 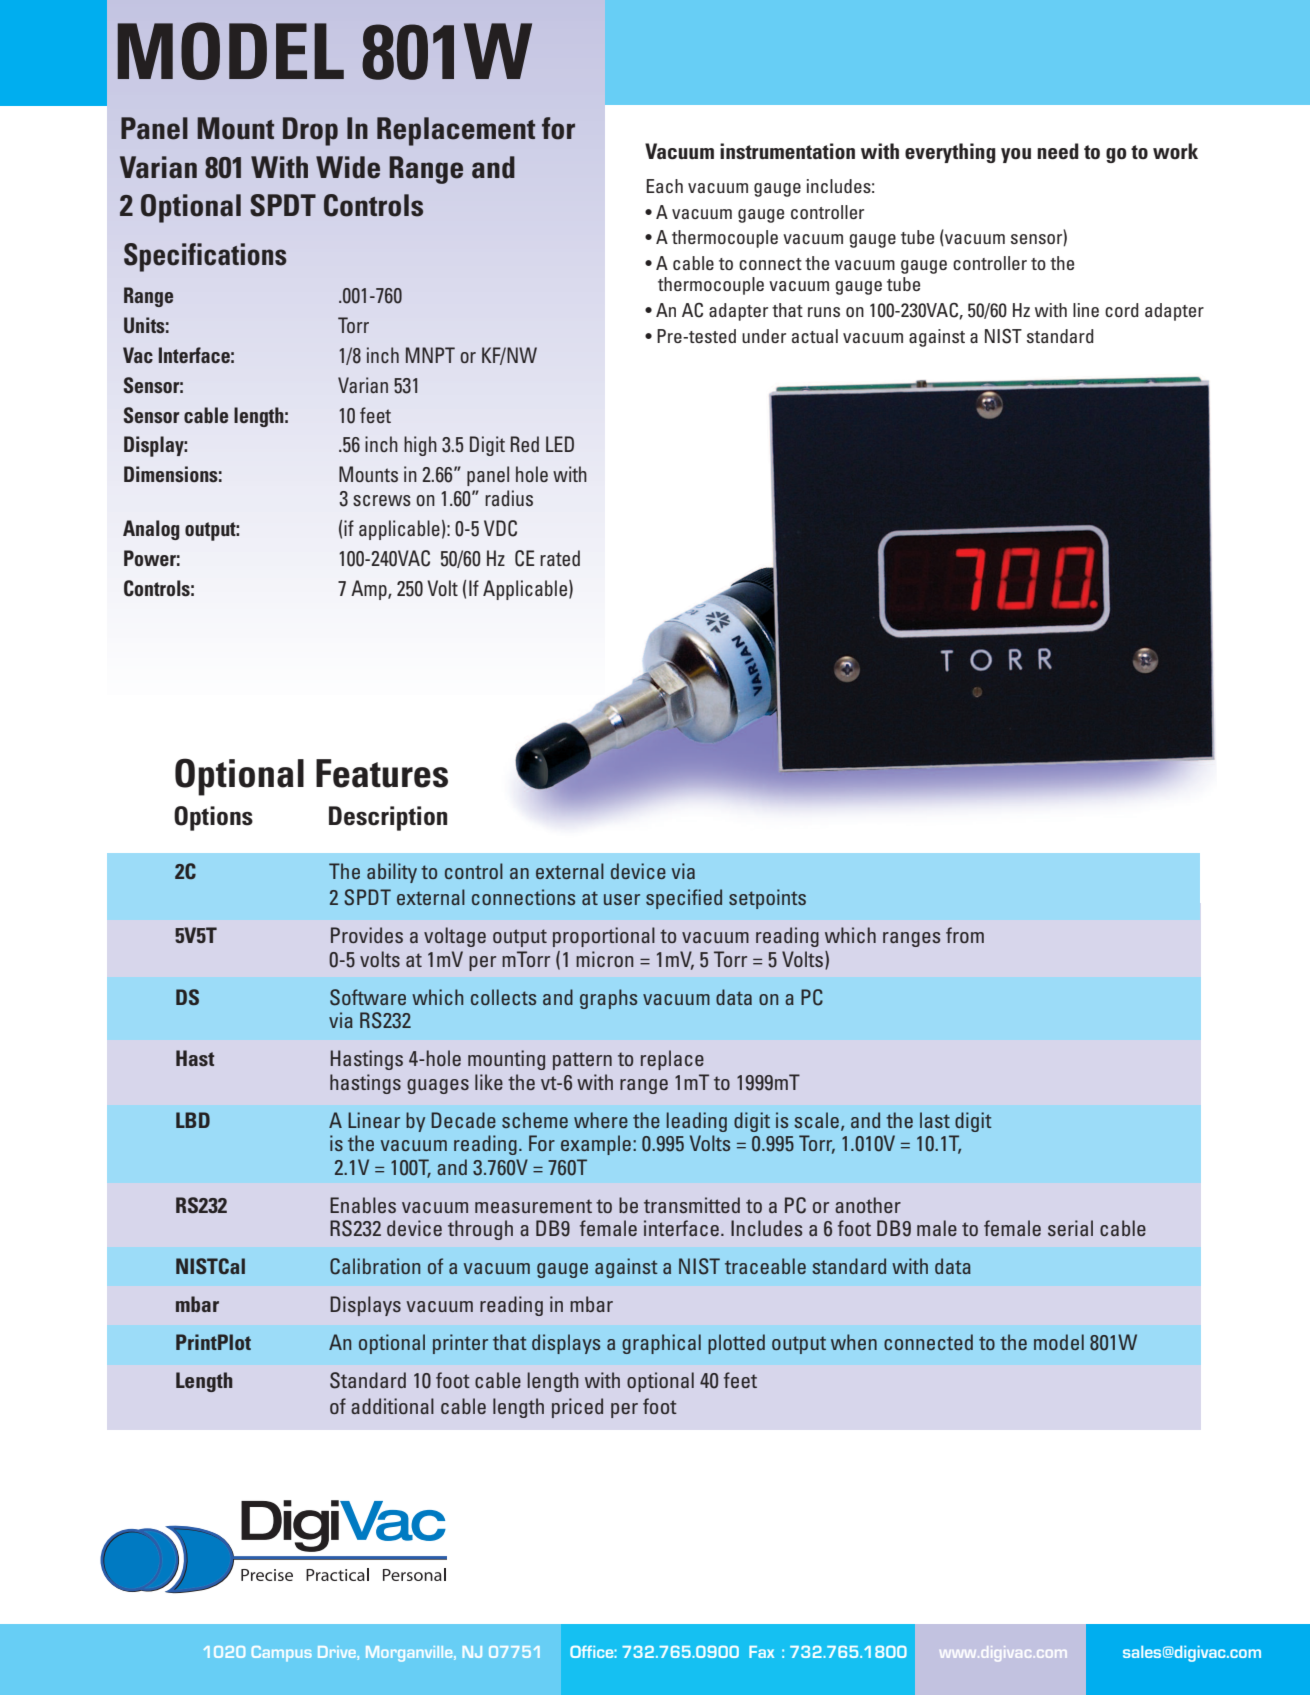 What do you see at coordinates (367, 935) in the page?
I see `Provides` at bounding box center [367, 935].
